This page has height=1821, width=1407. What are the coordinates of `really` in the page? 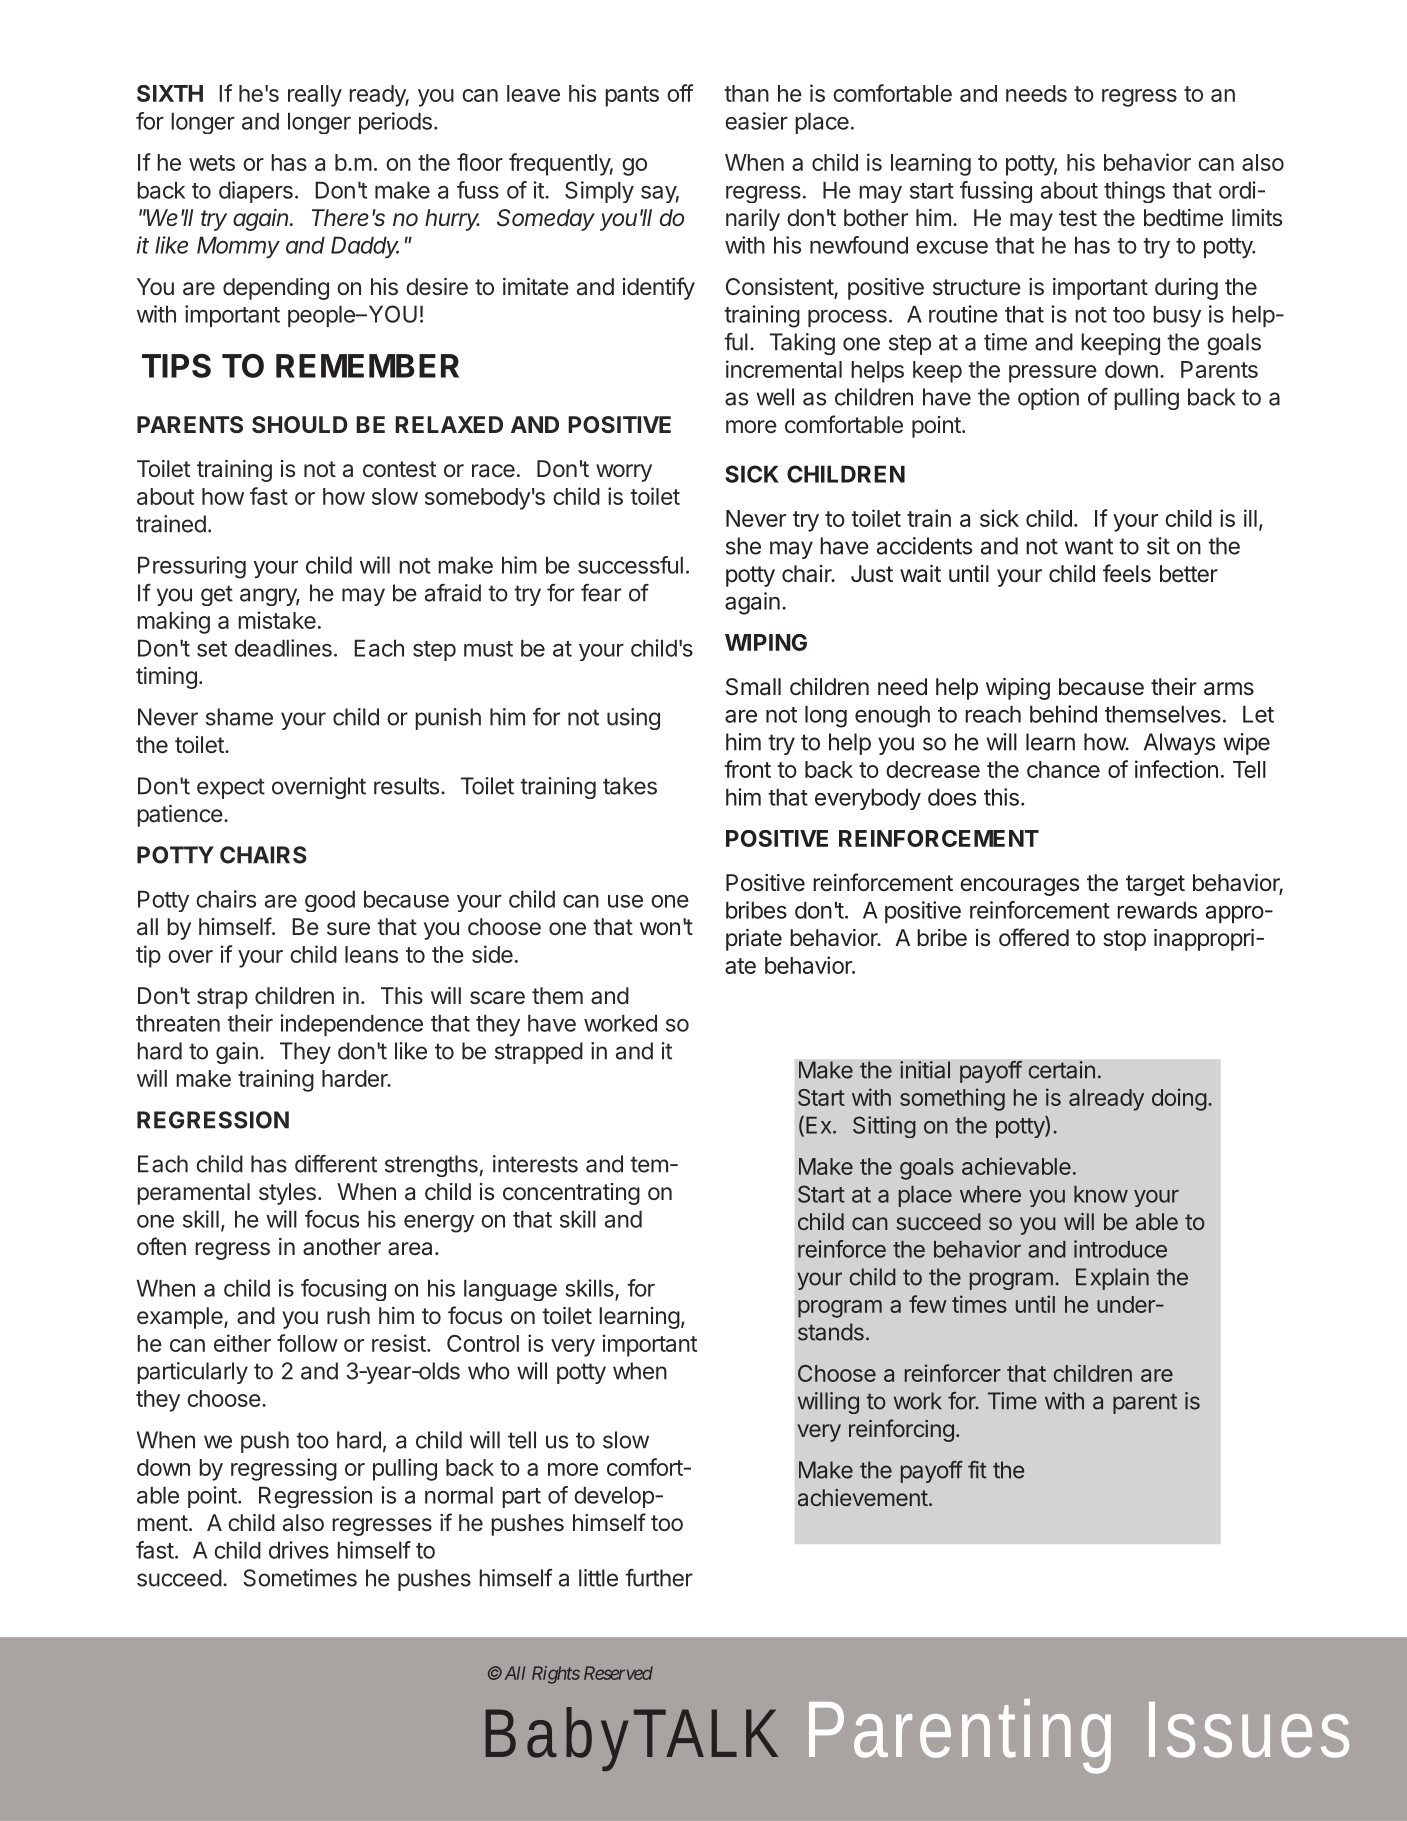 It's located at (315, 96).
